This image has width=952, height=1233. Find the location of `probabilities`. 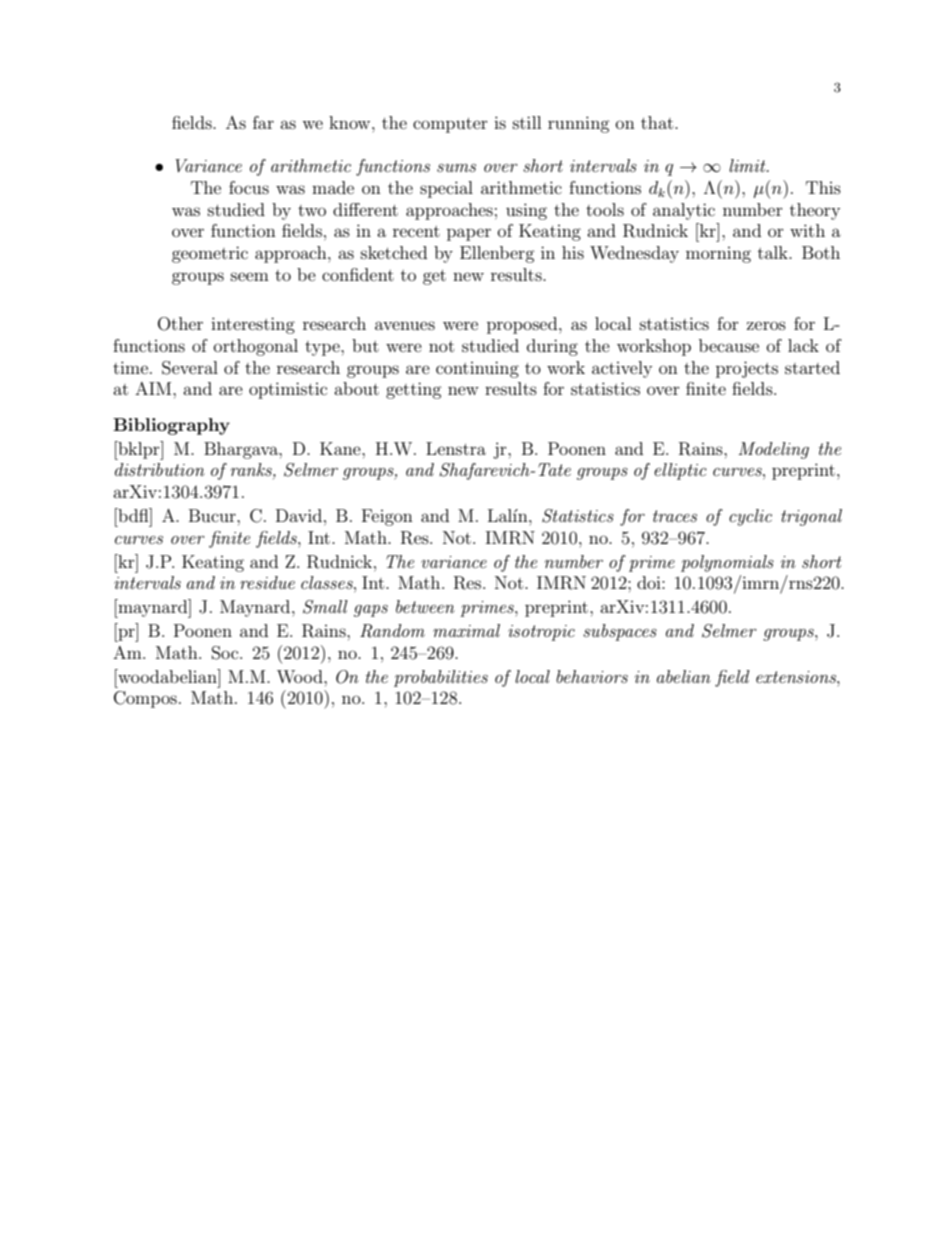

probabilities is located at coordinates (441, 678).
